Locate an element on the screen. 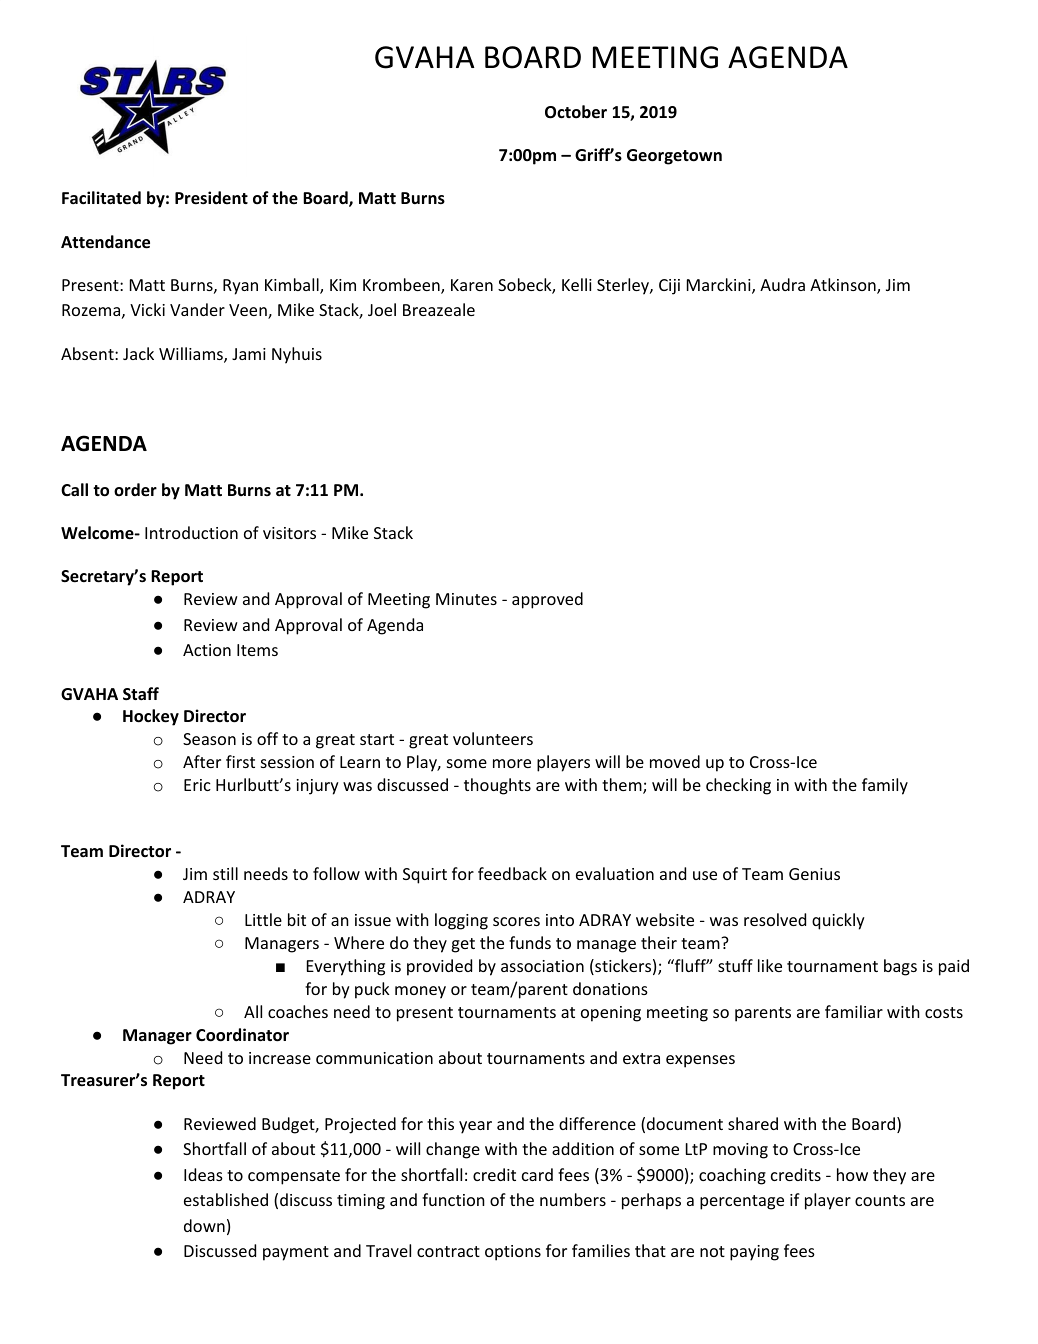 This screenshot has width=1038, height=1344. family is located at coordinates (885, 786).
